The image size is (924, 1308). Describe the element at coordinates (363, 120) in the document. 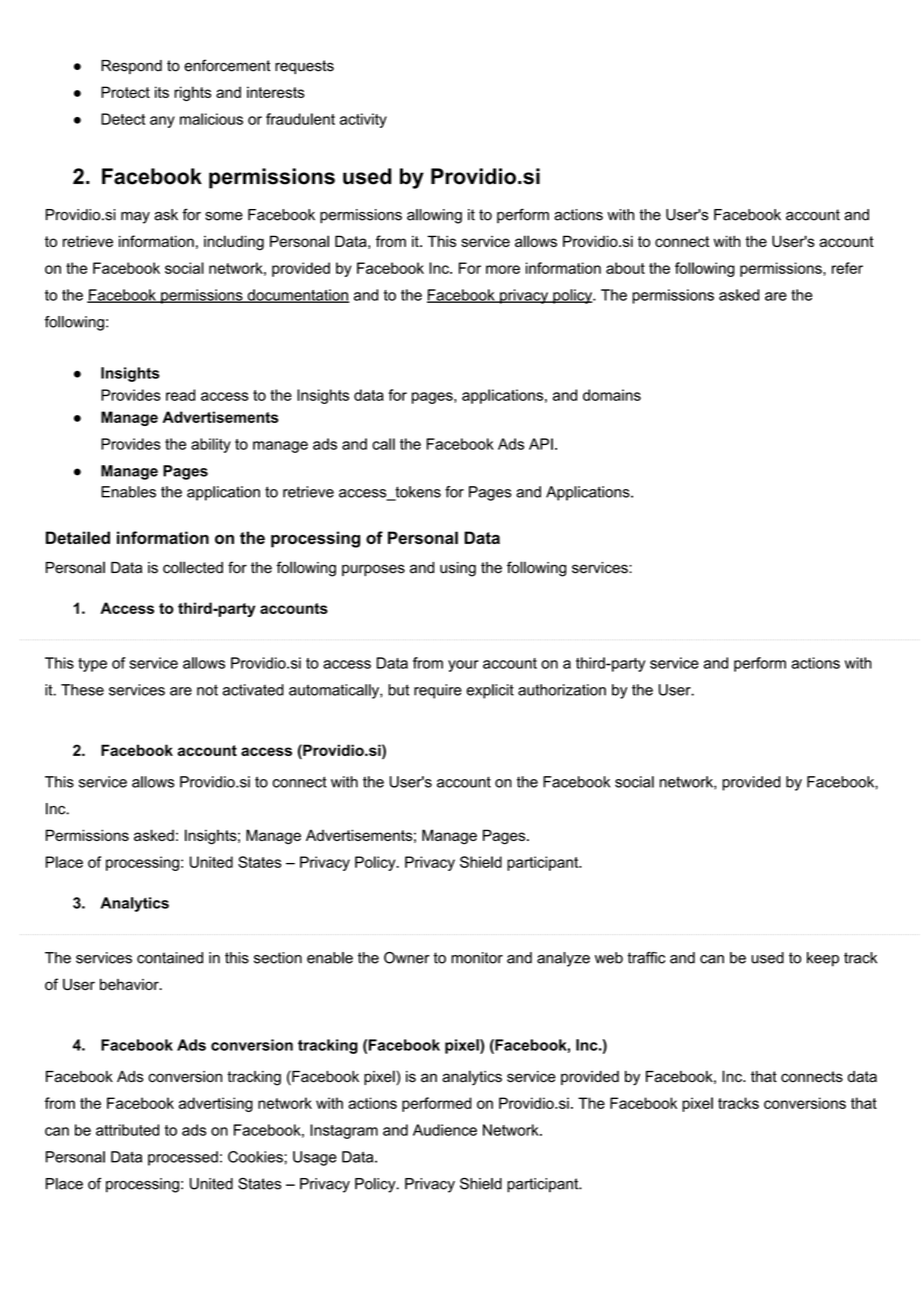

I see `activity` at that location.
